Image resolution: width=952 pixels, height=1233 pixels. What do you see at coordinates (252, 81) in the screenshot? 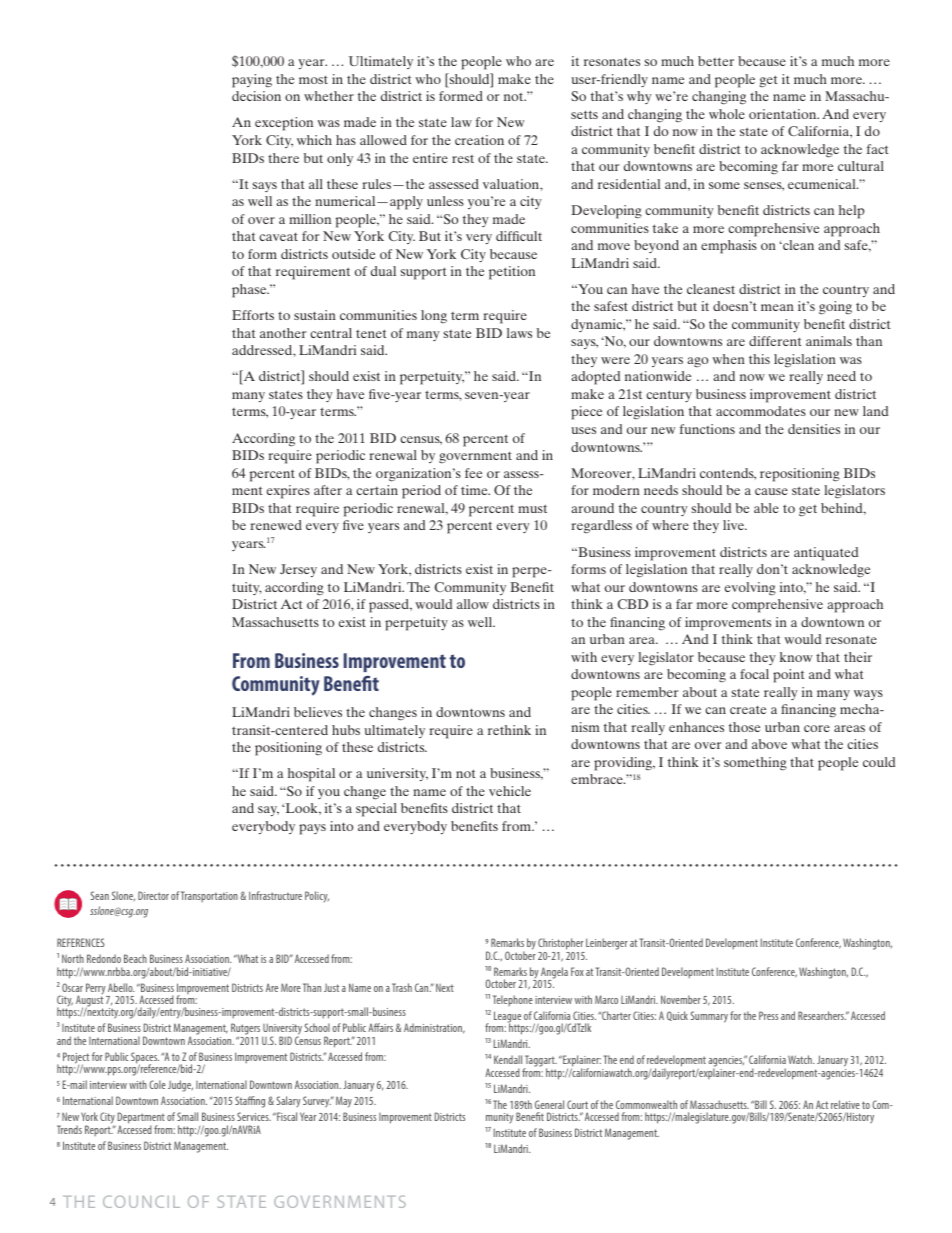
I see `paying` at bounding box center [252, 81].
